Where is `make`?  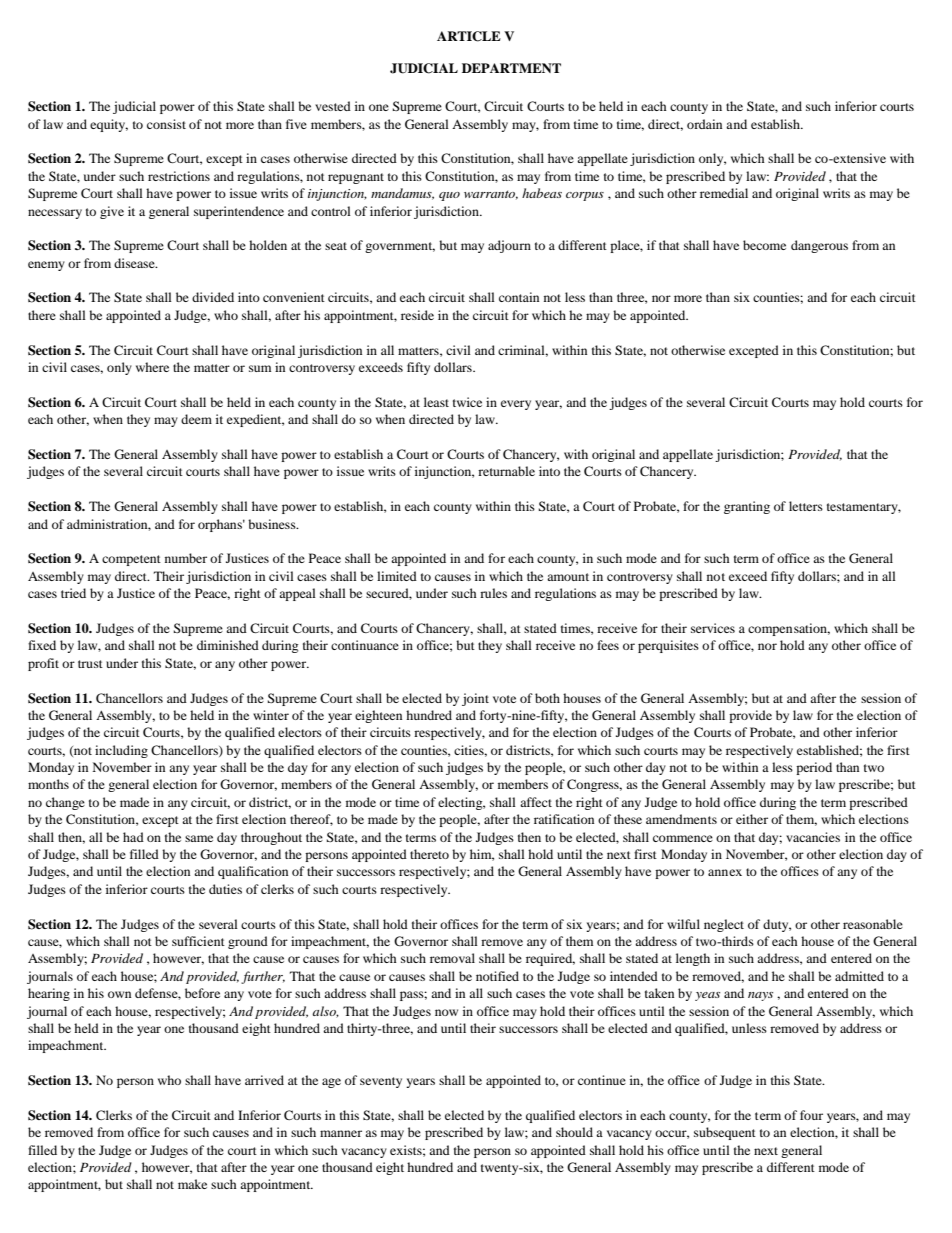 make is located at coordinates (192, 1184).
